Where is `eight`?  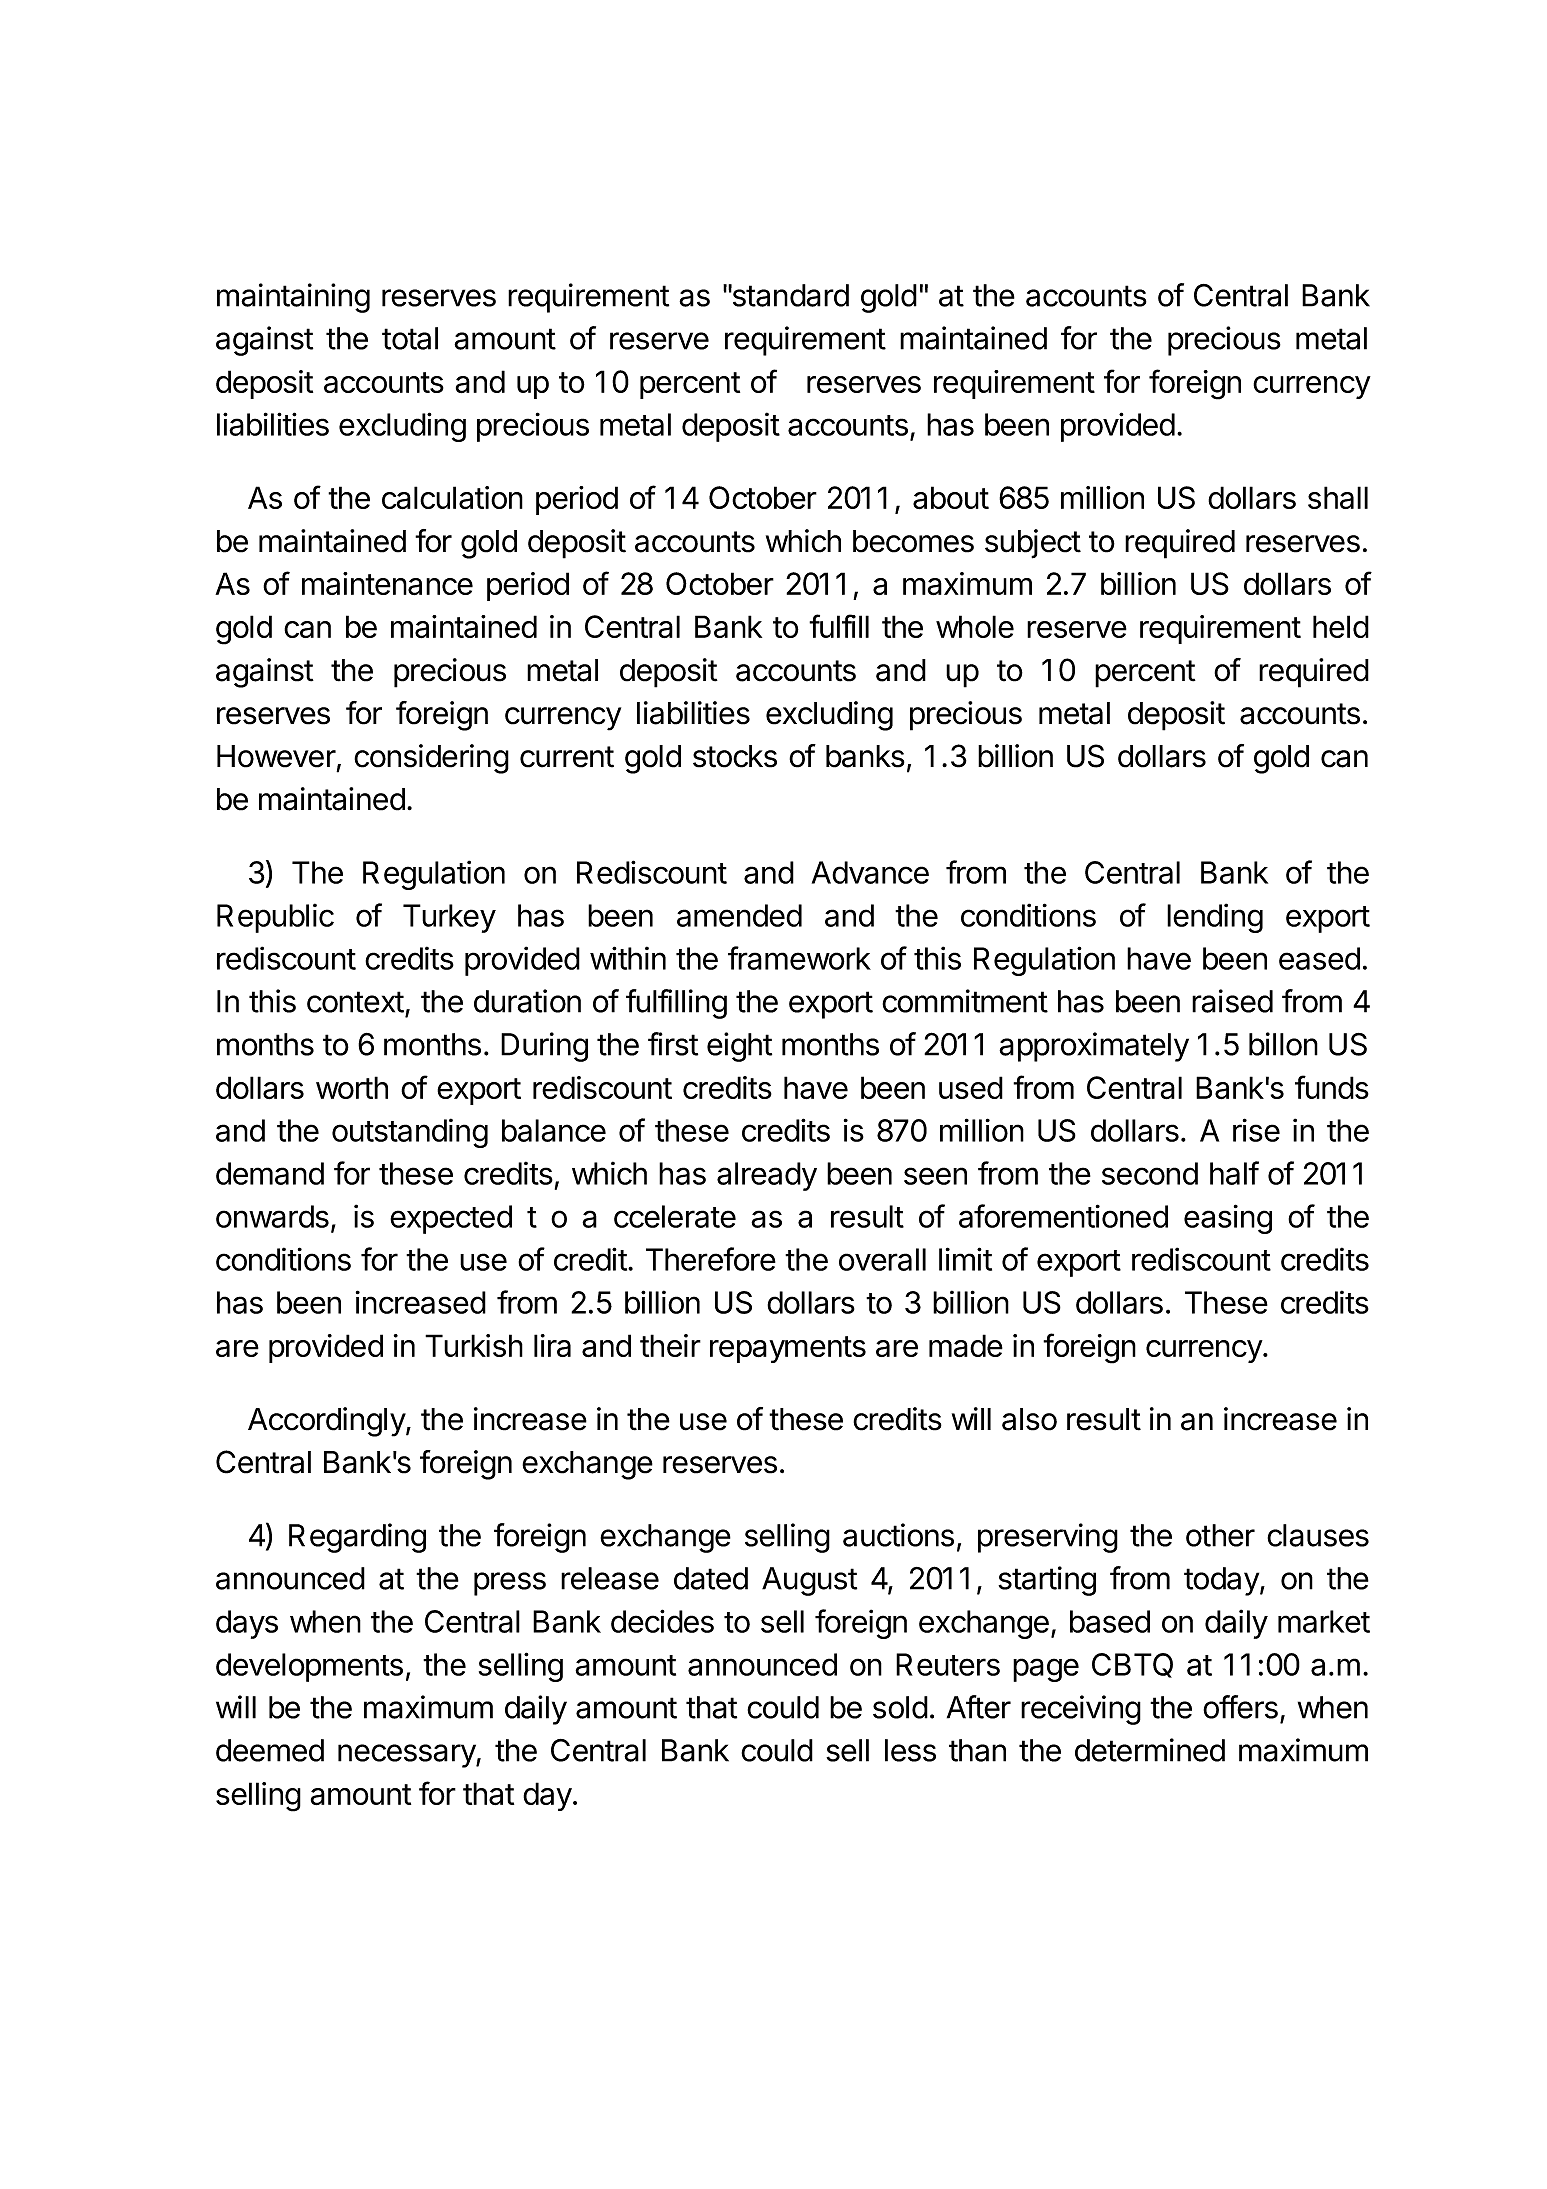 eight is located at coordinates (739, 1047).
